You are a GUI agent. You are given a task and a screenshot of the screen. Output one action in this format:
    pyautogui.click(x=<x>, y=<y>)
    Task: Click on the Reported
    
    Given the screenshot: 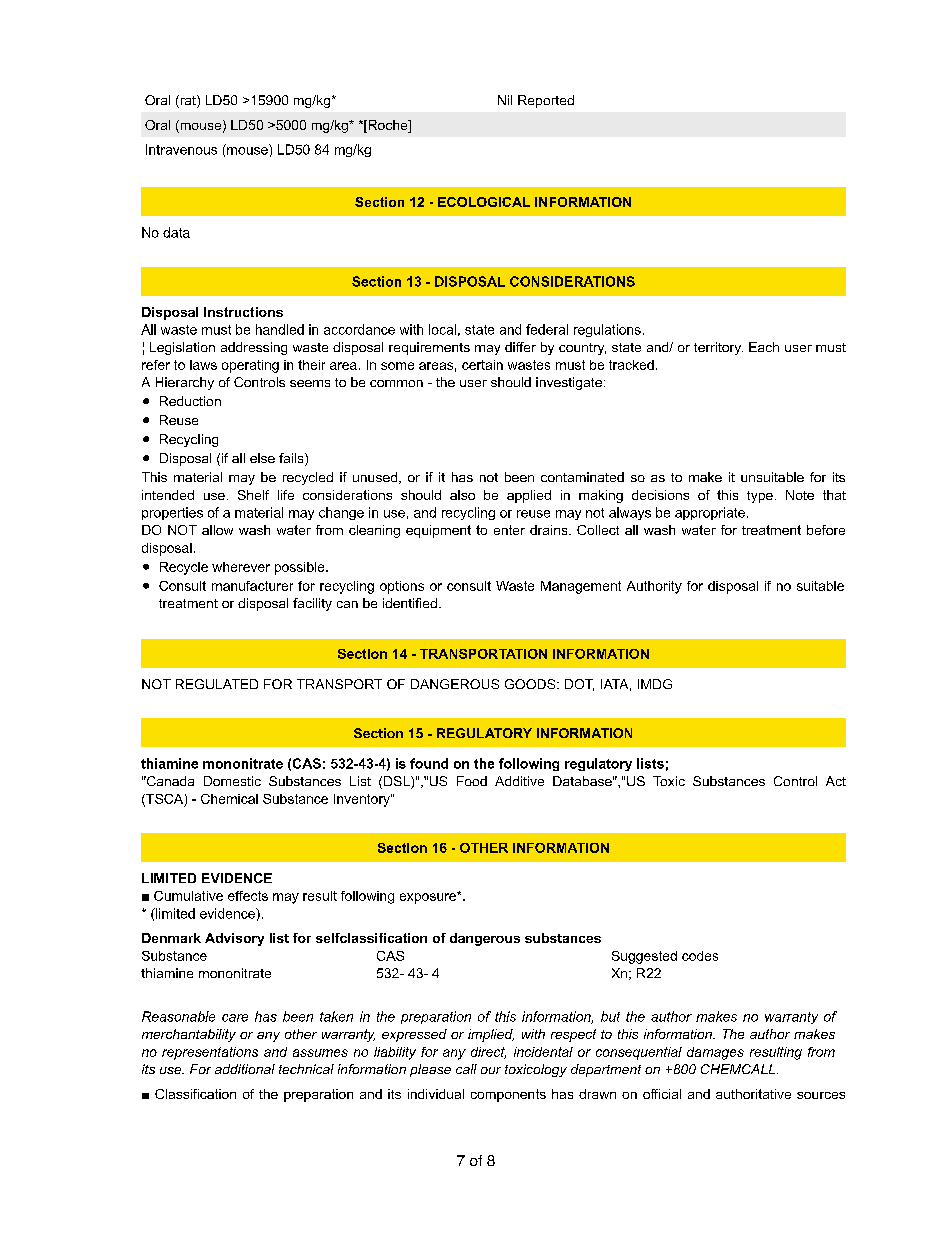 What is the action you would take?
    pyautogui.click(x=546, y=101)
